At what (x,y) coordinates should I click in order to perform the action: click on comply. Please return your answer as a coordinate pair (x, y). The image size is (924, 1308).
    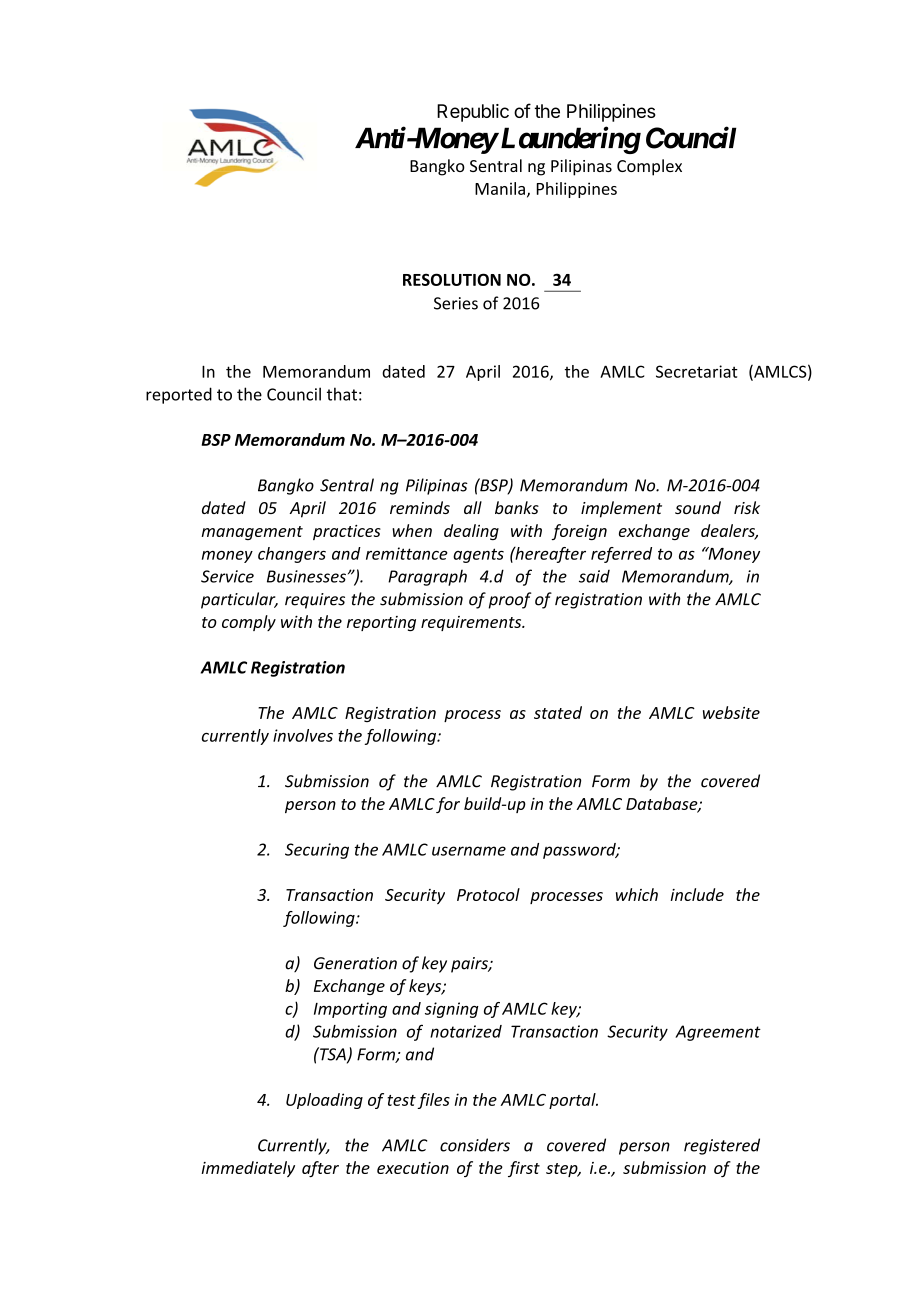
    Looking at the image, I should click on (249, 623).
